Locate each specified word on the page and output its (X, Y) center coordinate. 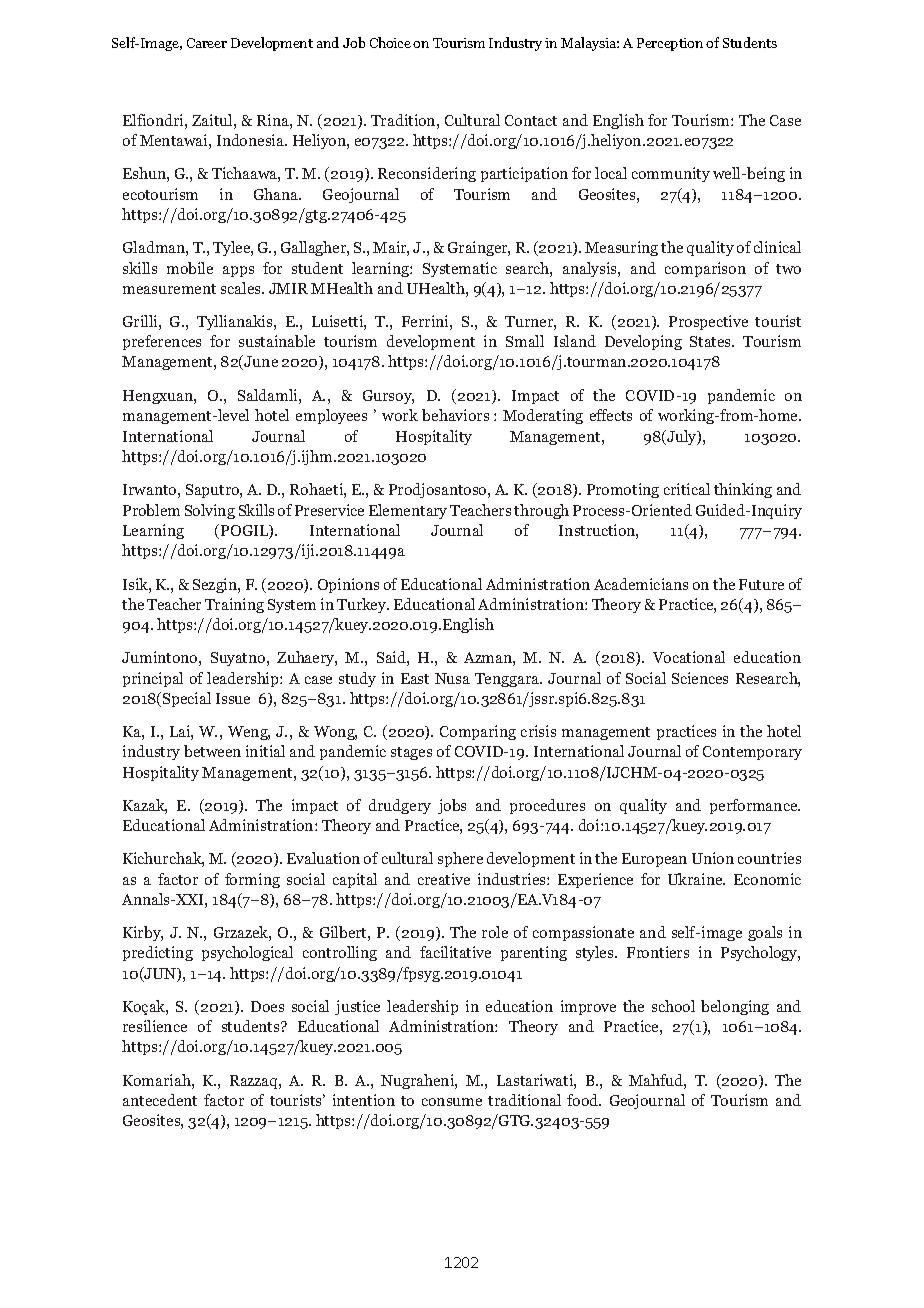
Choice (390, 42)
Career (207, 43)
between (212, 751)
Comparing (478, 732)
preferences (162, 342)
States (711, 341)
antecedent (160, 1100)
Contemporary (752, 753)
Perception (670, 44)
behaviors (455, 415)
